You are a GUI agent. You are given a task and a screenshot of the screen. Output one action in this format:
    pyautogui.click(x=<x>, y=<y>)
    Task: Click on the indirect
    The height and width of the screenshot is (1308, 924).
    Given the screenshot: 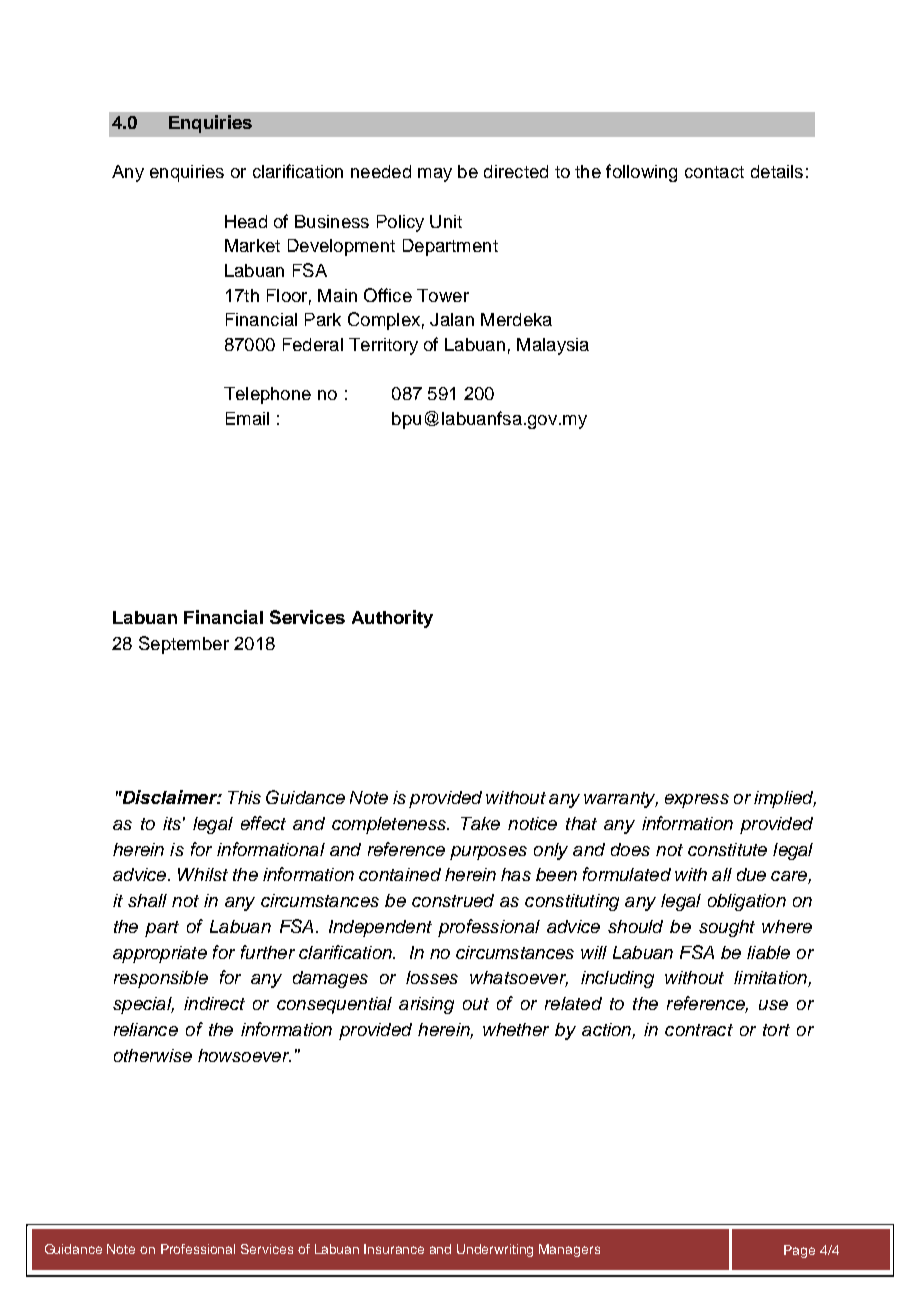 What is the action you would take?
    pyautogui.click(x=214, y=1003)
